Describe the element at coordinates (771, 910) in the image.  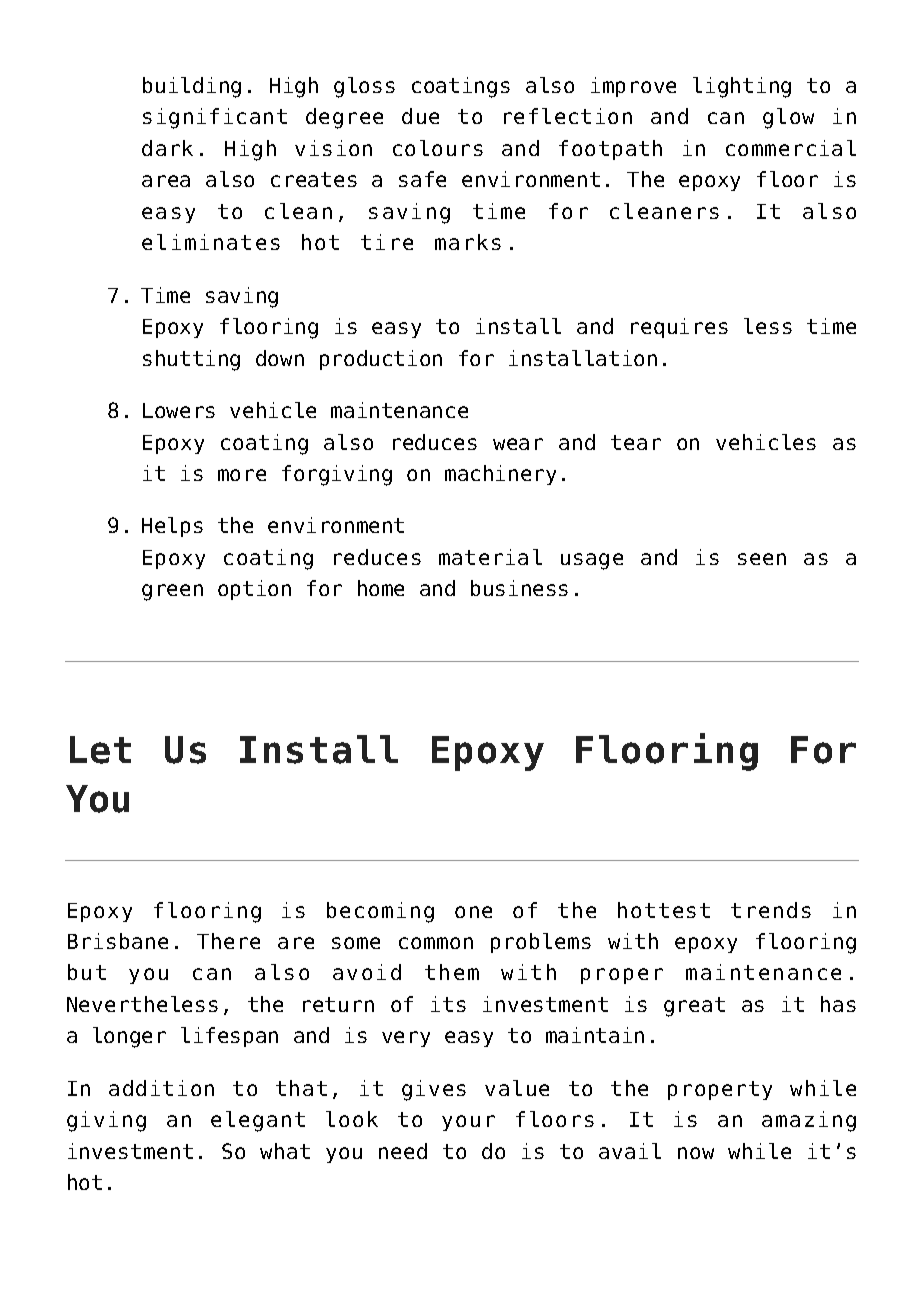
I see `trends` at that location.
